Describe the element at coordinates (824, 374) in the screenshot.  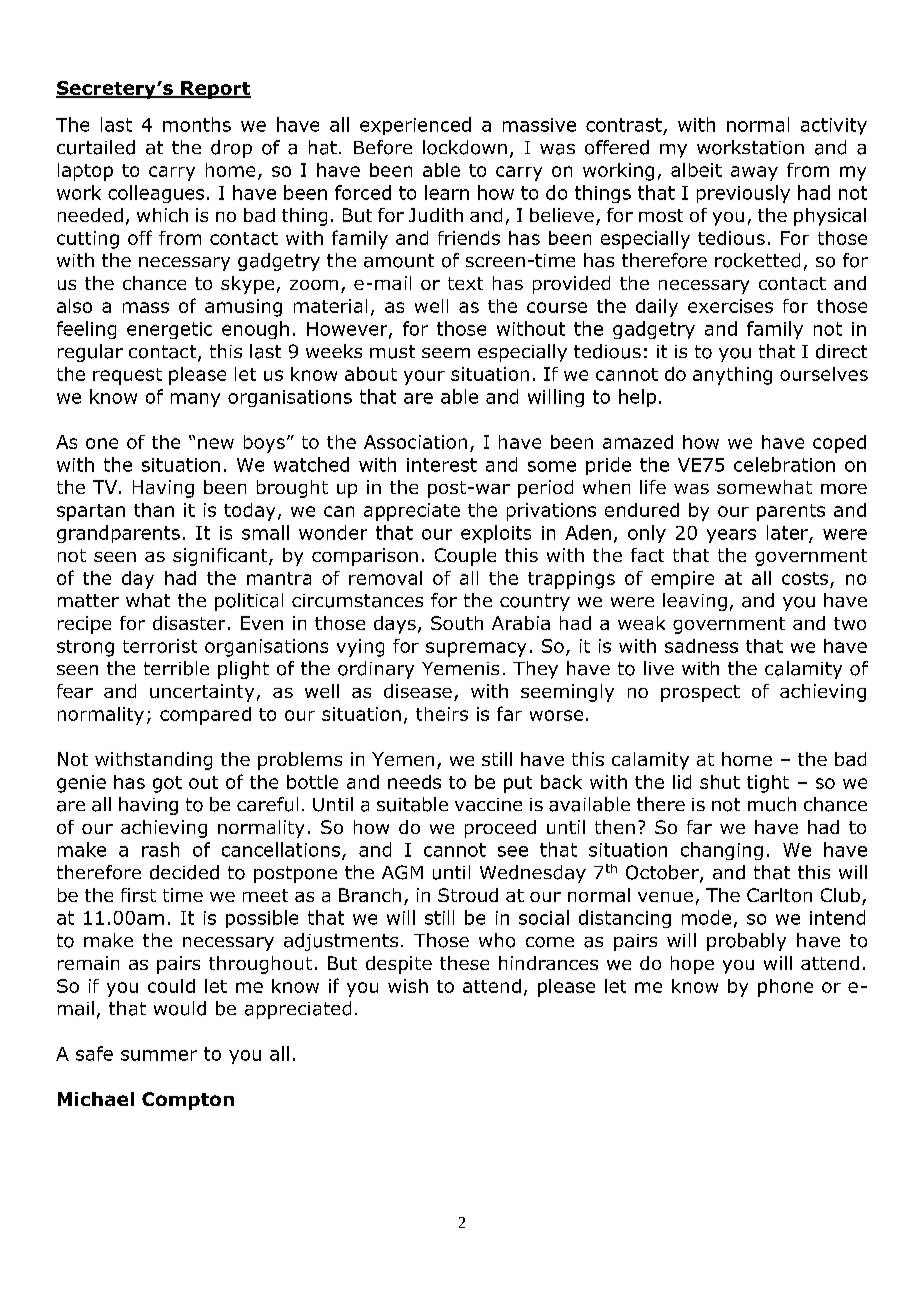
I see `ourselves` at that location.
